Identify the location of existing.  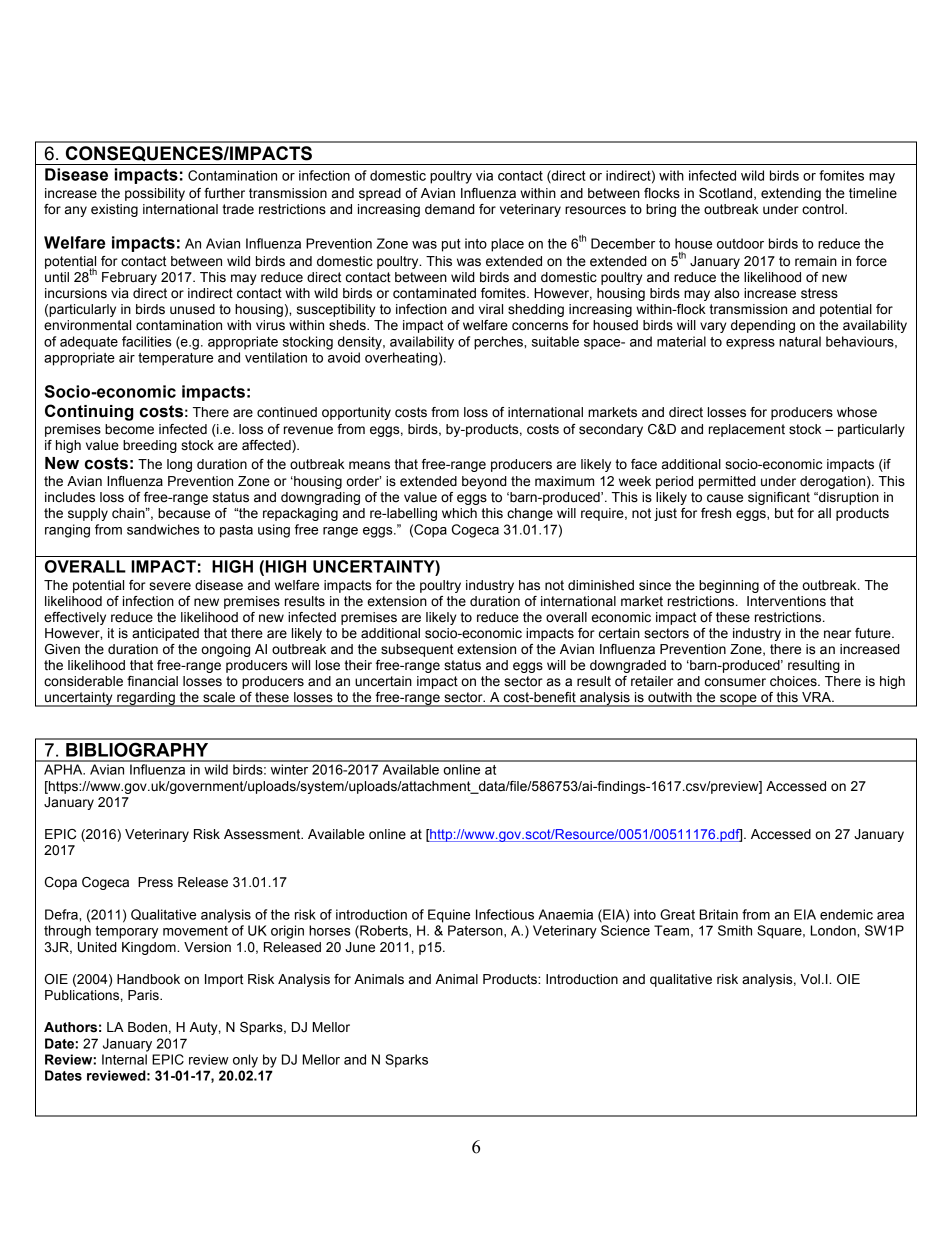
(114, 210).
